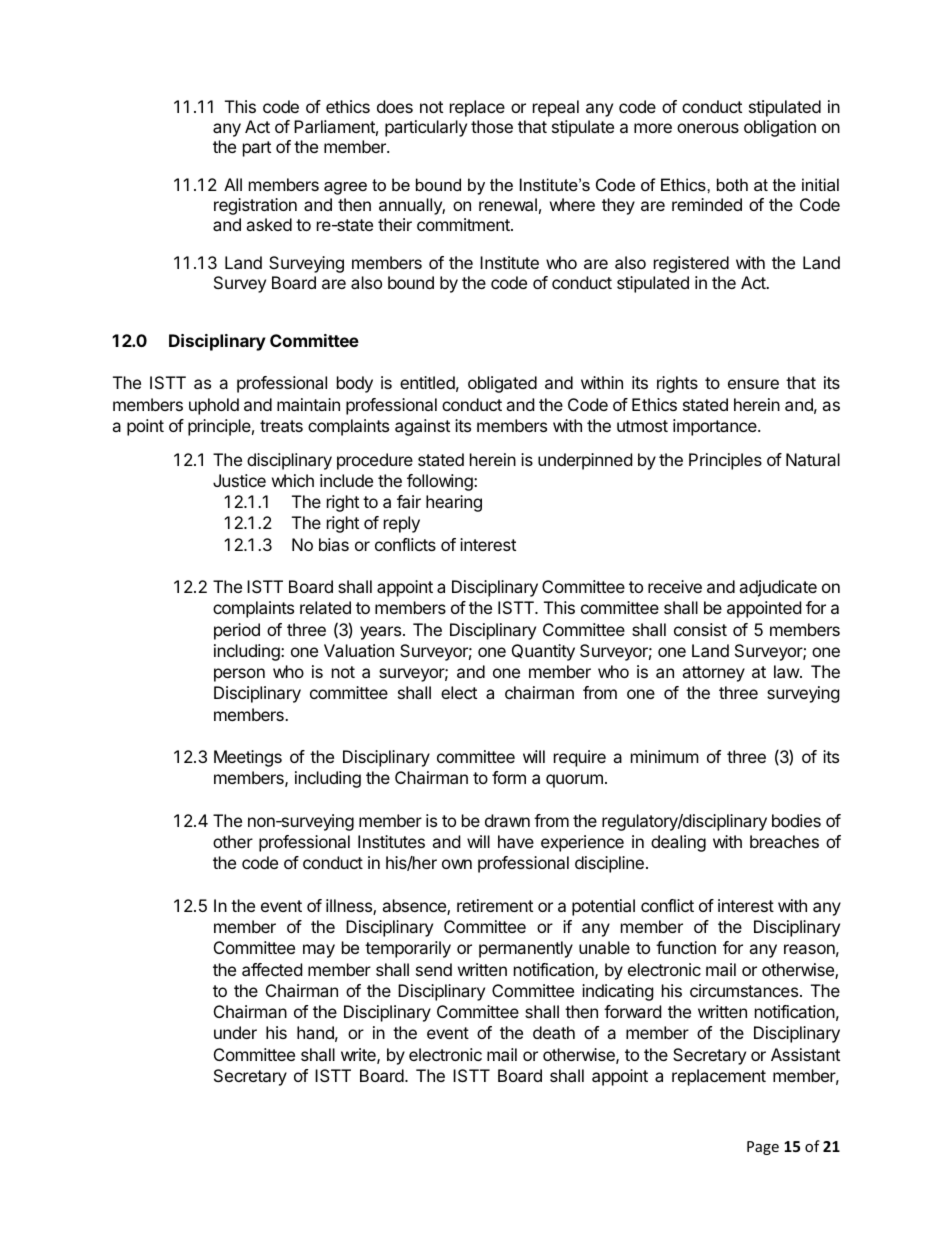 This image has height=1233, width=952. I want to click on form, so click(509, 777).
